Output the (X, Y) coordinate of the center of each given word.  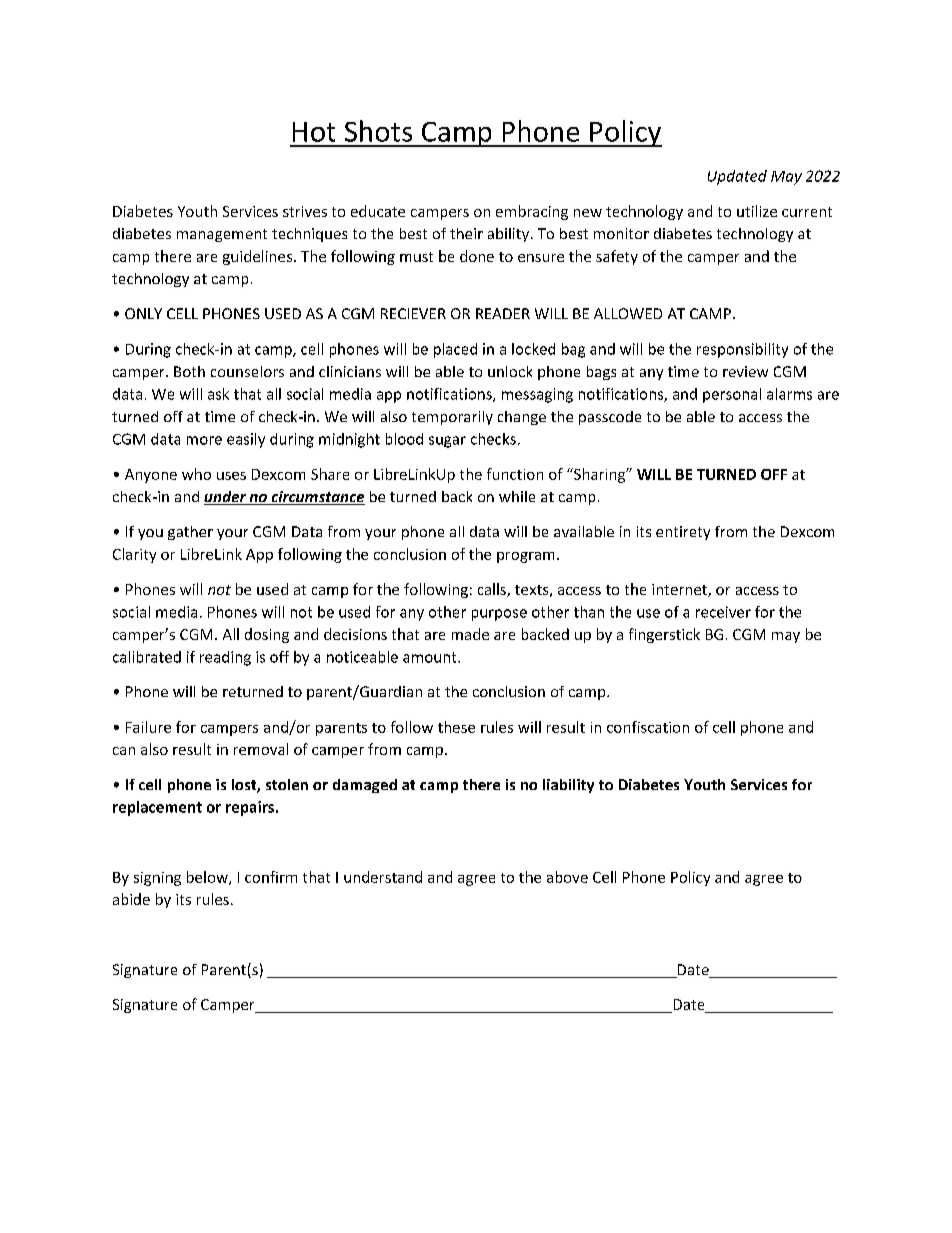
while (517, 496)
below (208, 878)
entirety (683, 533)
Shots (378, 131)
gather (190, 533)
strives (305, 211)
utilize (757, 211)
